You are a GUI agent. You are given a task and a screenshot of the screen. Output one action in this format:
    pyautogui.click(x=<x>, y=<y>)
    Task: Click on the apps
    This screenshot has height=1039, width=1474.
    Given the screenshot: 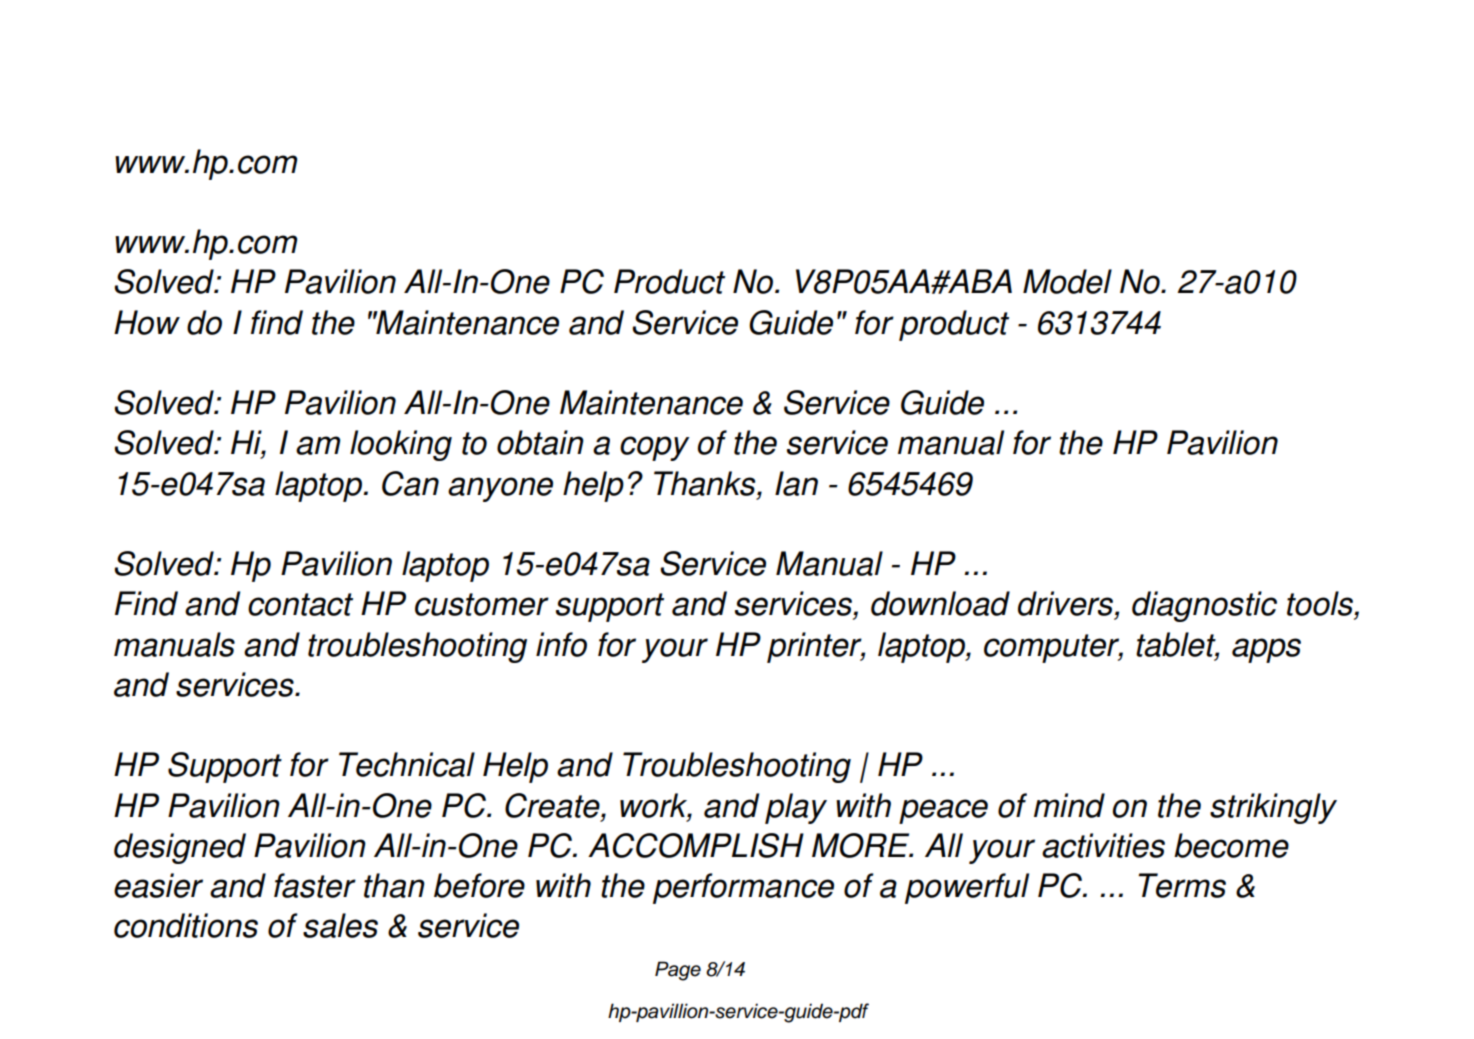 What is the action you would take?
    pyautogui.click(x=1266, y=650)
